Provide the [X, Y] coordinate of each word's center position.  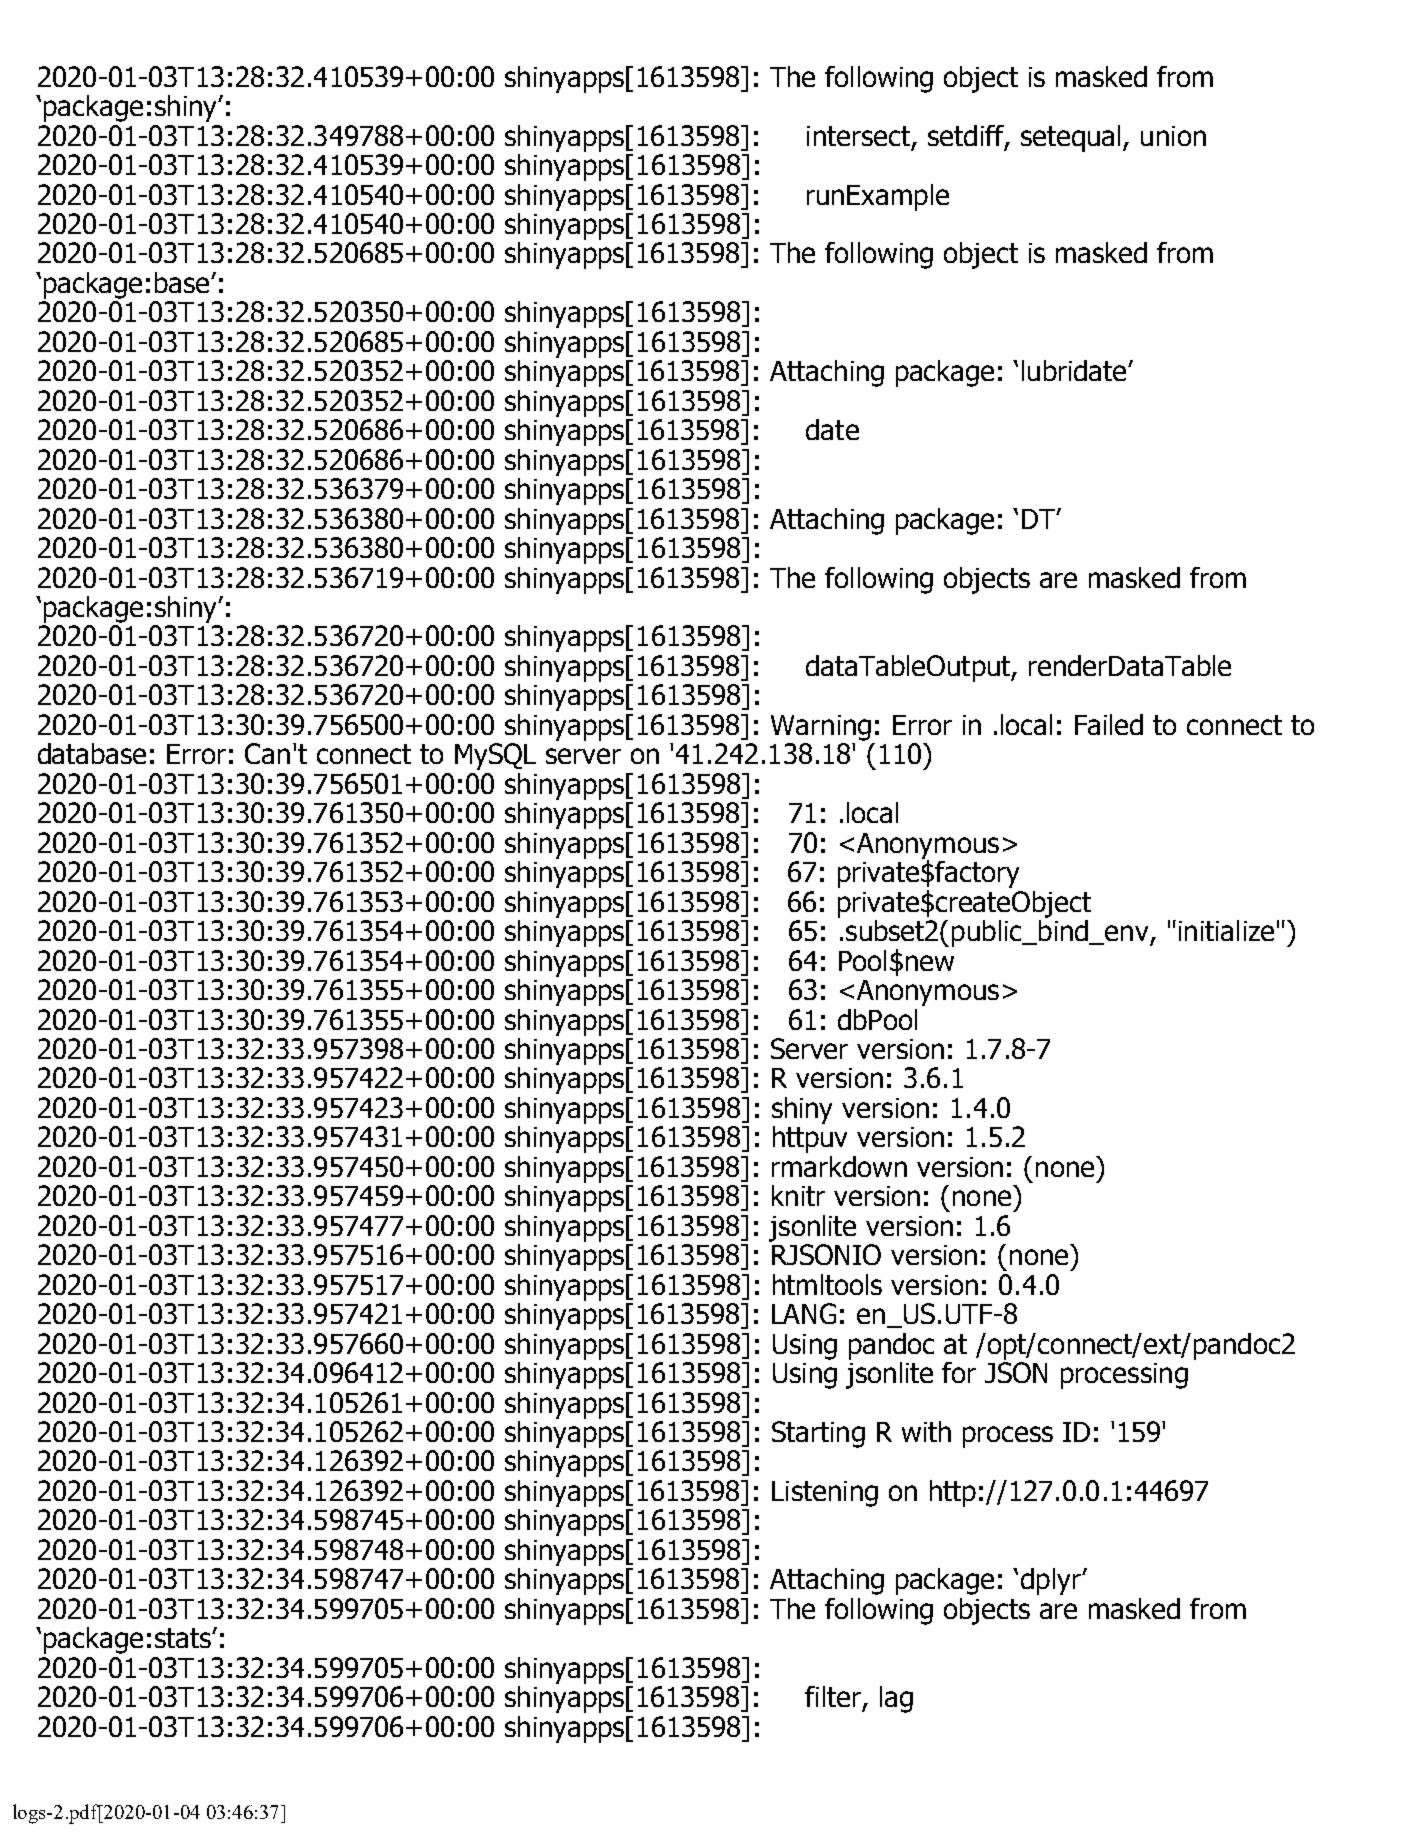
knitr [798, 1195]
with [926, 1431]
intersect [858, 136]
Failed [1109, 724]
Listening [825, 1494]
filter [833, 1696]
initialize [1226, 930]
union [1173, 136]
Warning [821, 728]
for [959, 1372]
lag [896, 1699]
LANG [804, 1313]
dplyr [1052, 1581]
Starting [818, 1434]
